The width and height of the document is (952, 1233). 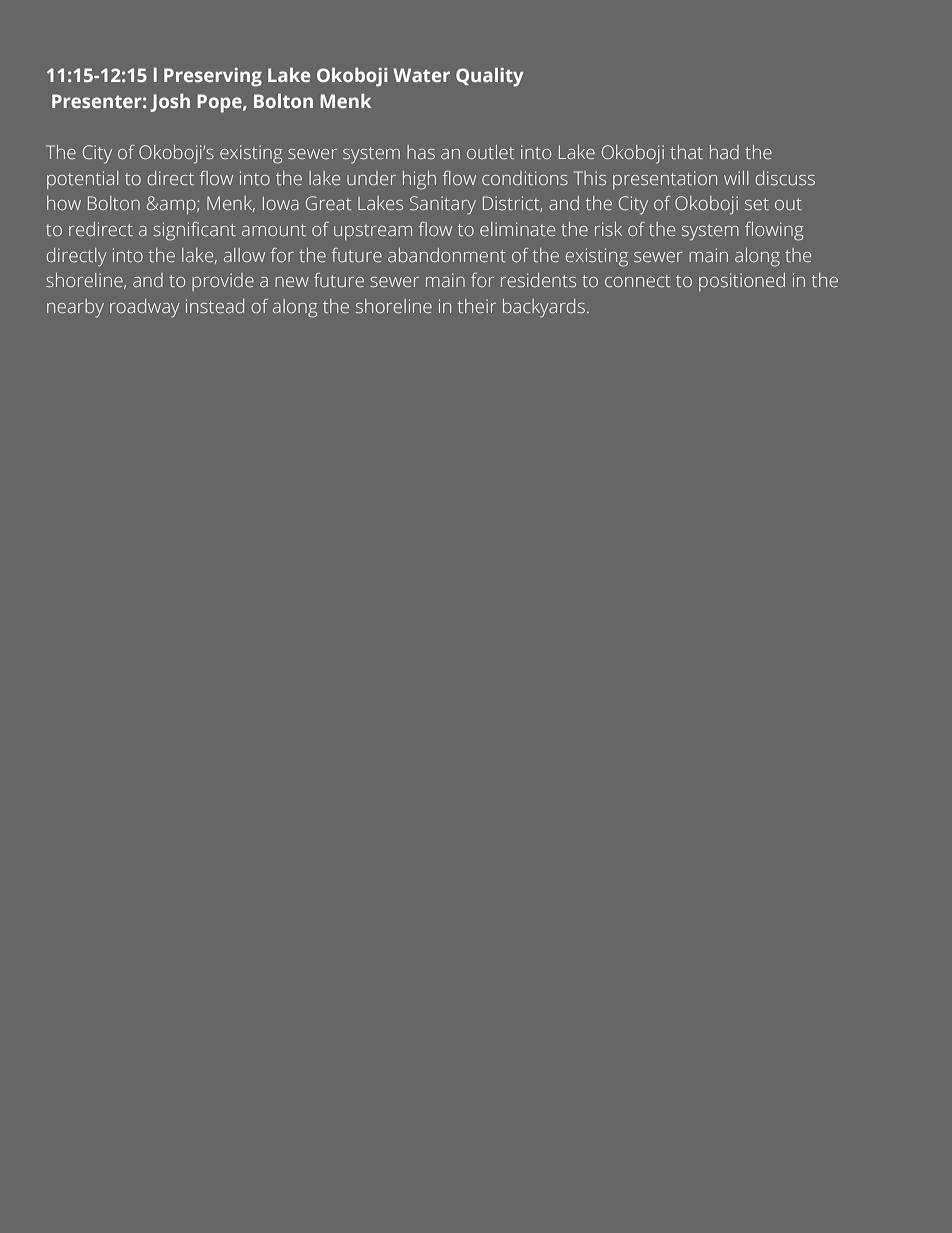 What do you see at coordinates (686, 152) in the document?
I see `that` at bounding box center [686, 152].
